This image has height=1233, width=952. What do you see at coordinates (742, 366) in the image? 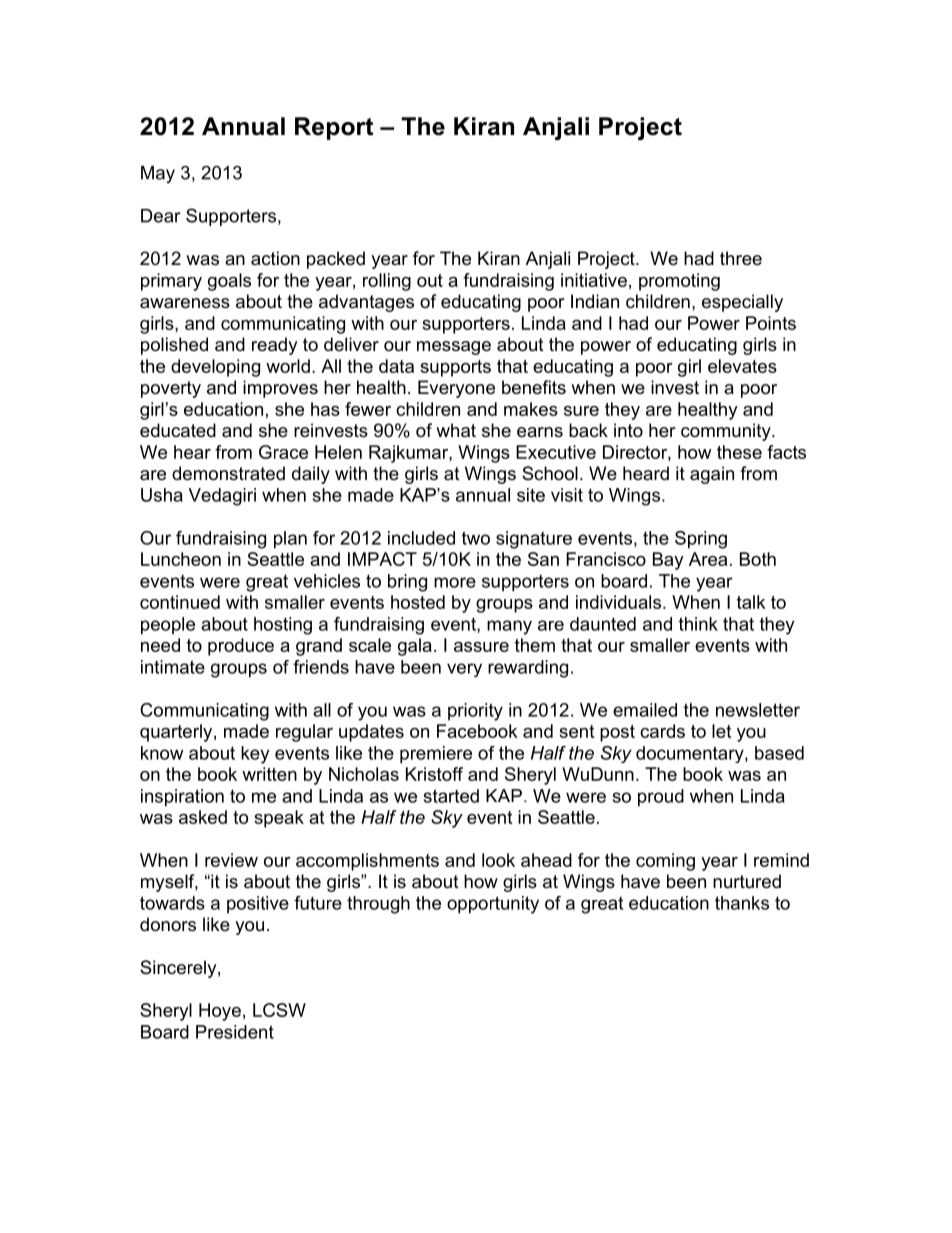
I see `elevates` at bounding box center [742, 366].
